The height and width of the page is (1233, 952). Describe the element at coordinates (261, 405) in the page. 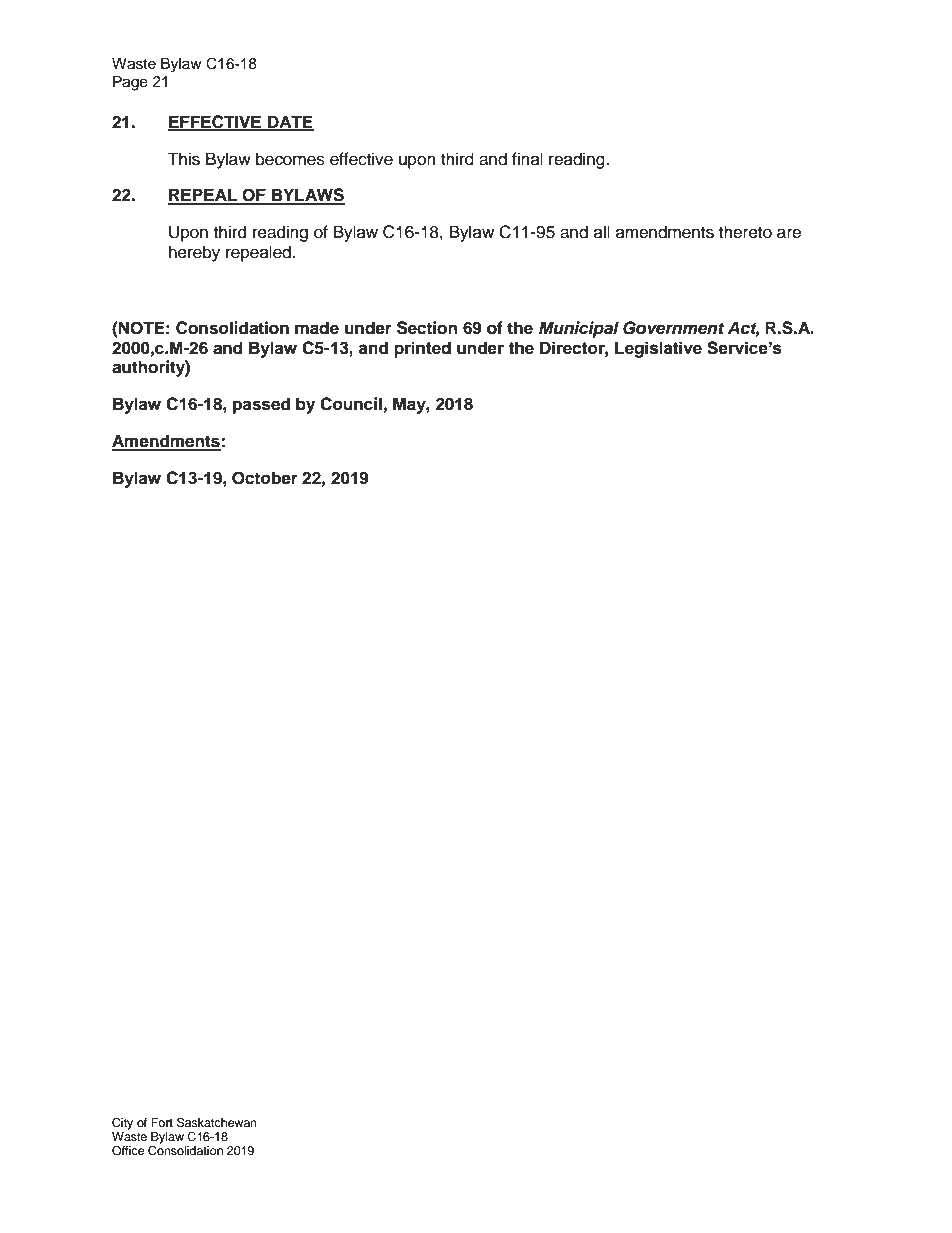

I see `passed` at that location.
